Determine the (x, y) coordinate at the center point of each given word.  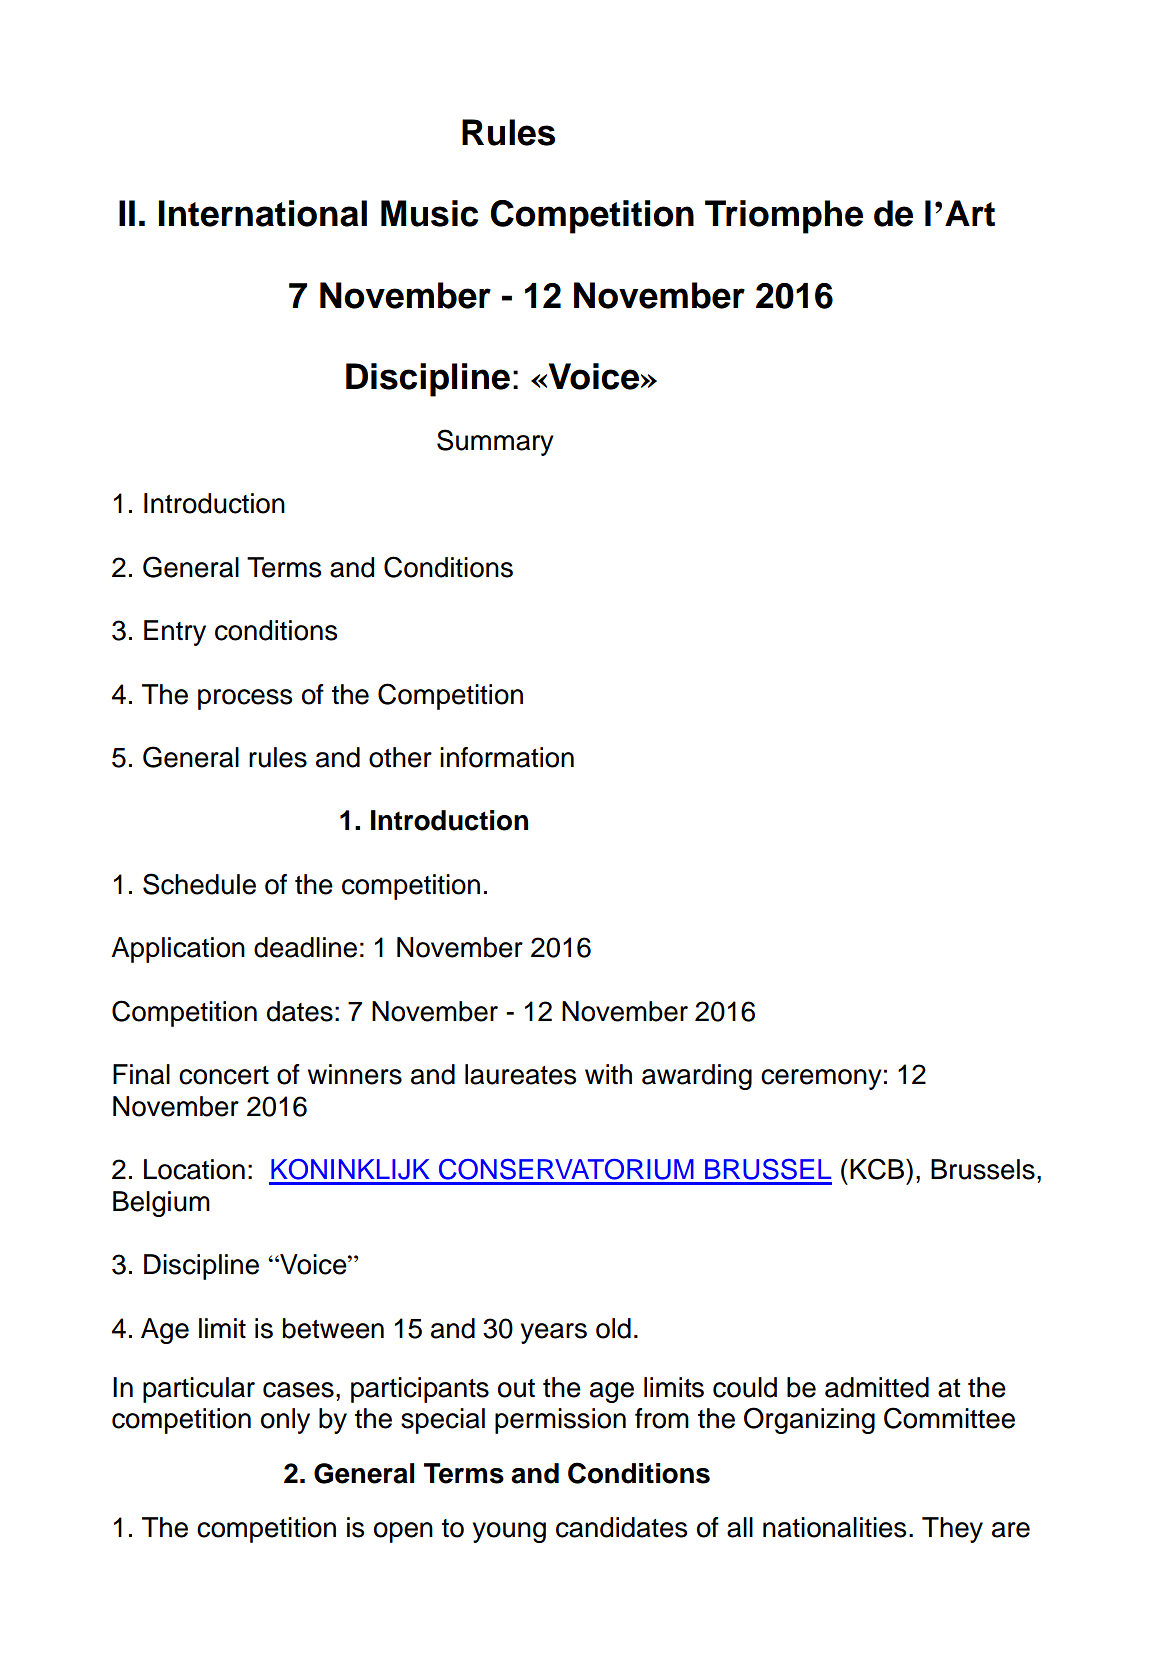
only (285, 1421)
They (952, 1530)
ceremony (821, 1079)
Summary (495, 442)
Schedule (199, 884)
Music (429, 213)
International (263, 213)
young (509, 1532)
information (507, 757)
